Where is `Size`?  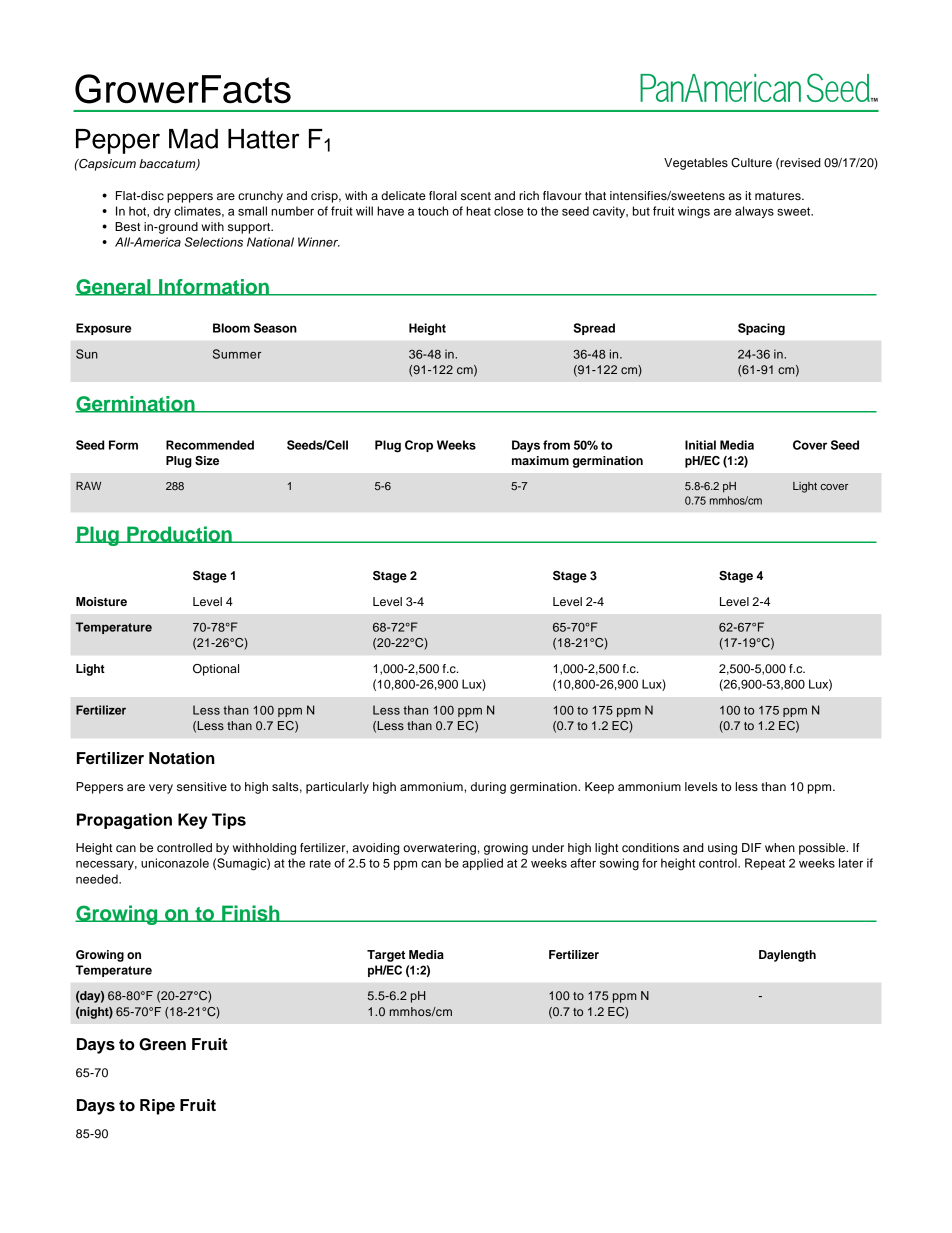 Size is located at coordinates (207, 461).
